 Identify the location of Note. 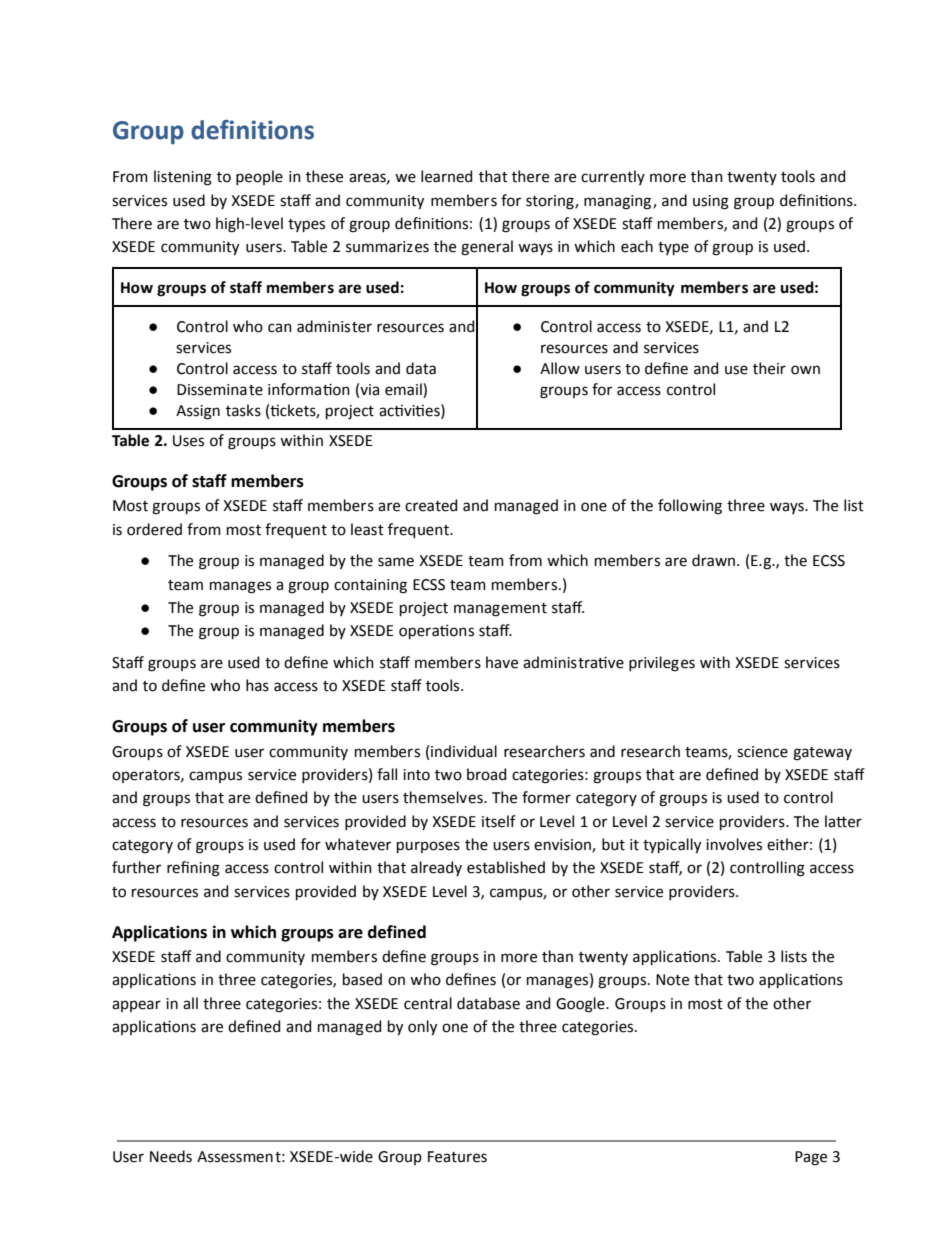
(672, 980).
